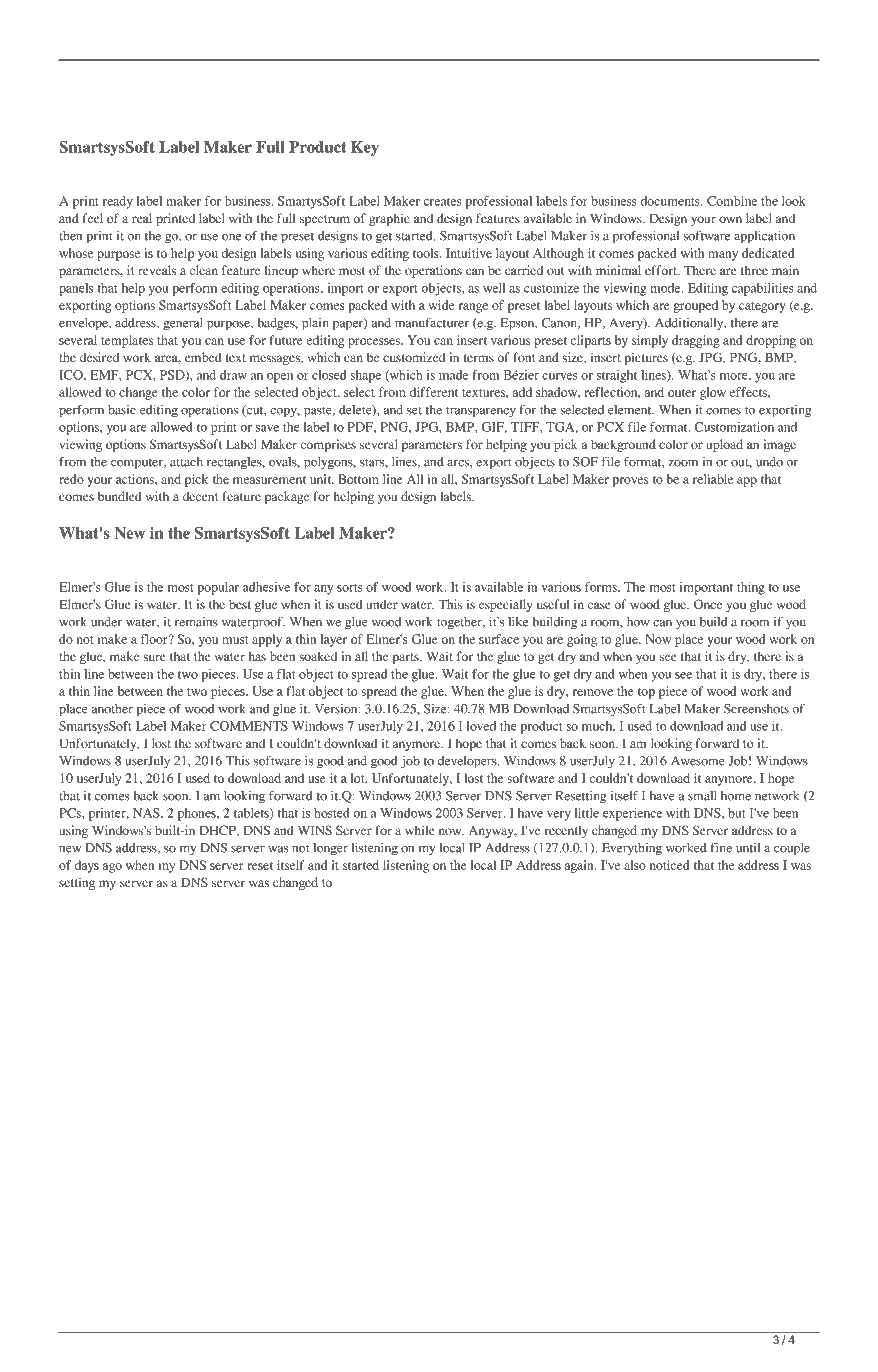  Describe the element at coordinates (358, 479) in the image. I see `Bottom` at that location.
